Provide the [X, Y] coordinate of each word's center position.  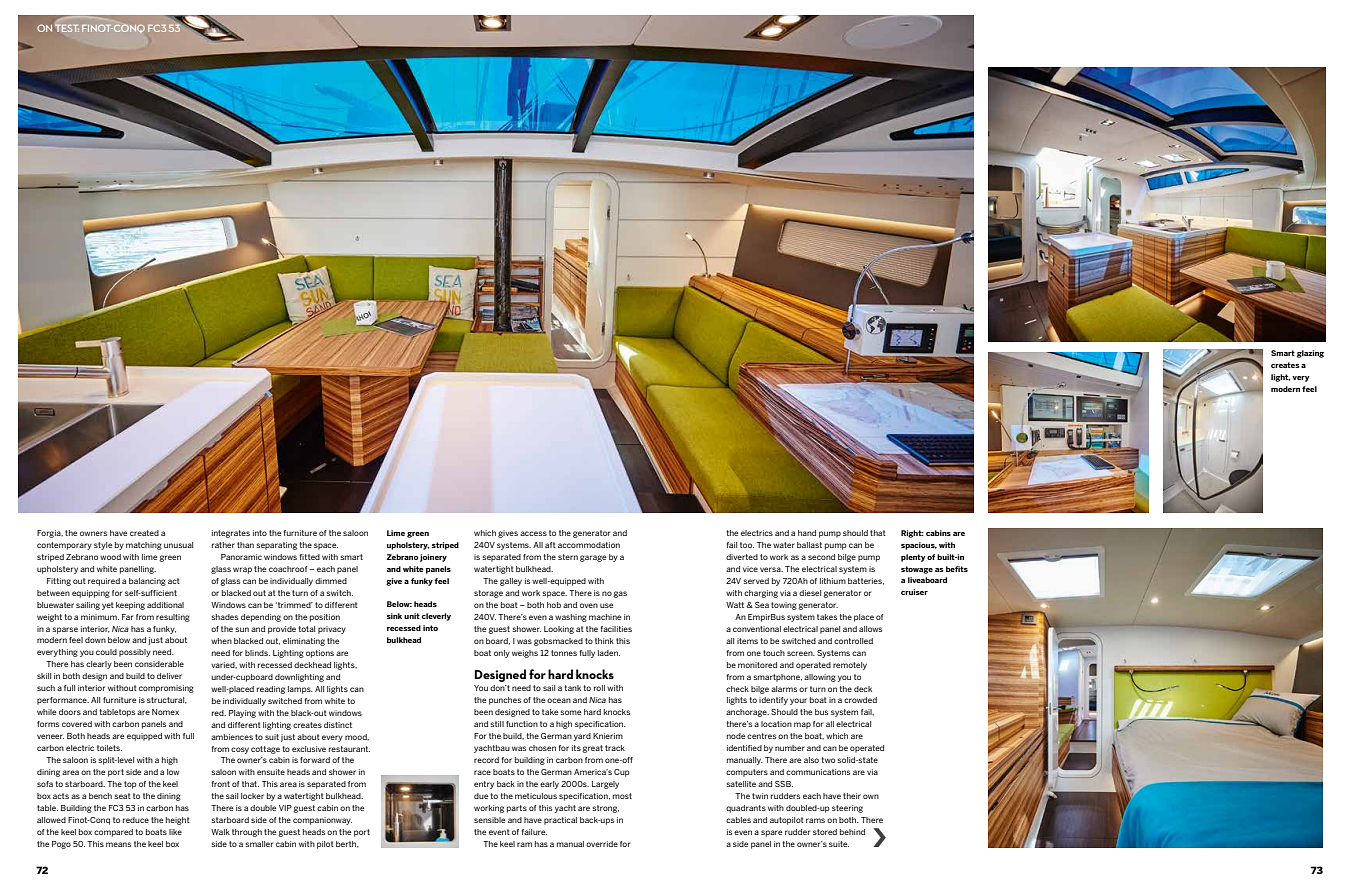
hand [807, 533]
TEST [67, 28]
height [178, 821]
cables [738, 820]
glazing [1310, 354]
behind [852, 832]
